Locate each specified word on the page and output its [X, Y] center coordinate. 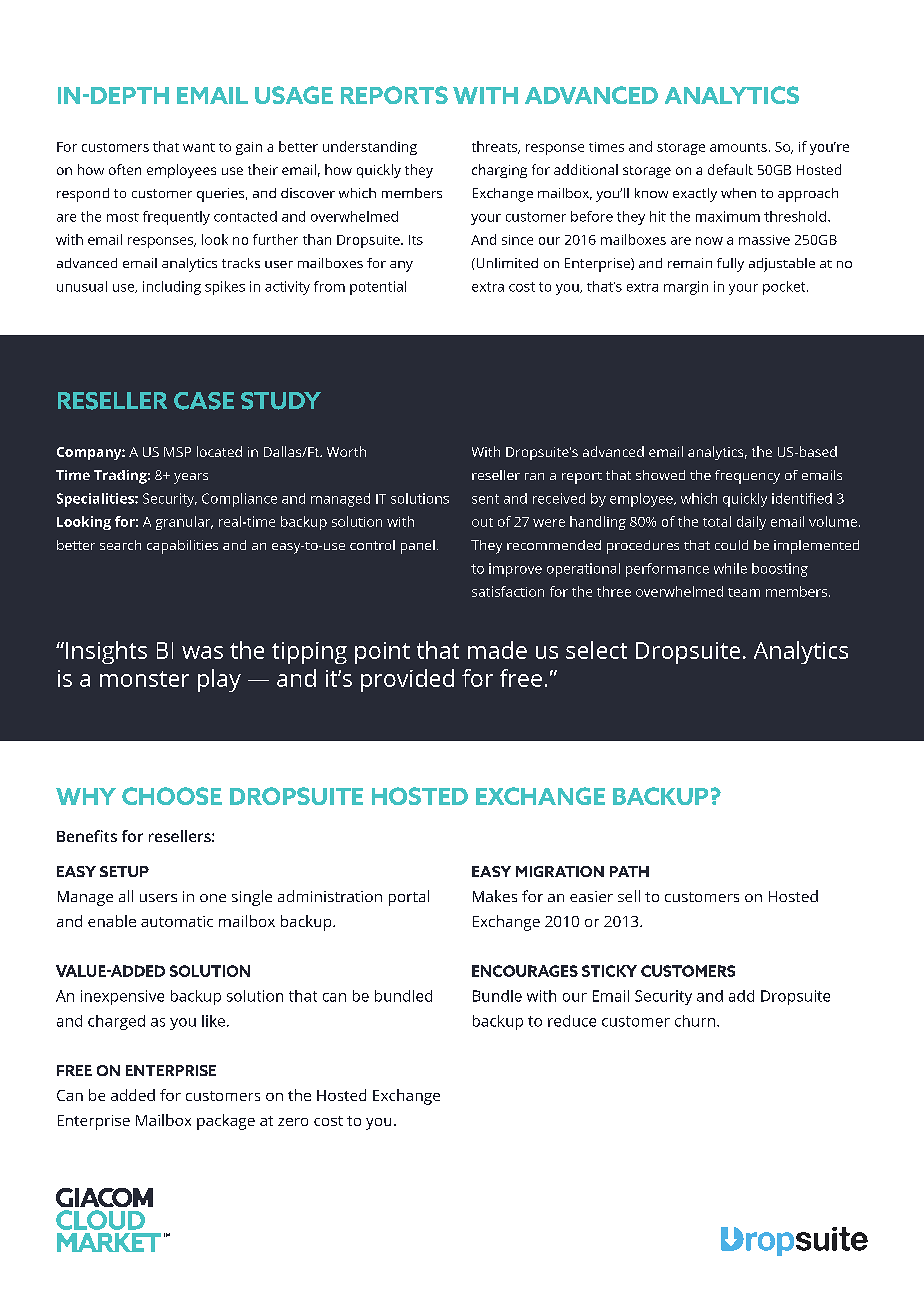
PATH [629, 871]
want [199, 147]
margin [686, 288]
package [226, 1122]
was [202, 652]
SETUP [124, 871]
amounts [738, 147]
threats [496, 147]
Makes [495, 896]
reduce [572, 1021]
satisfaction [508, 591]
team [744, 592]
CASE [204, 401]
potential [378, 288]
